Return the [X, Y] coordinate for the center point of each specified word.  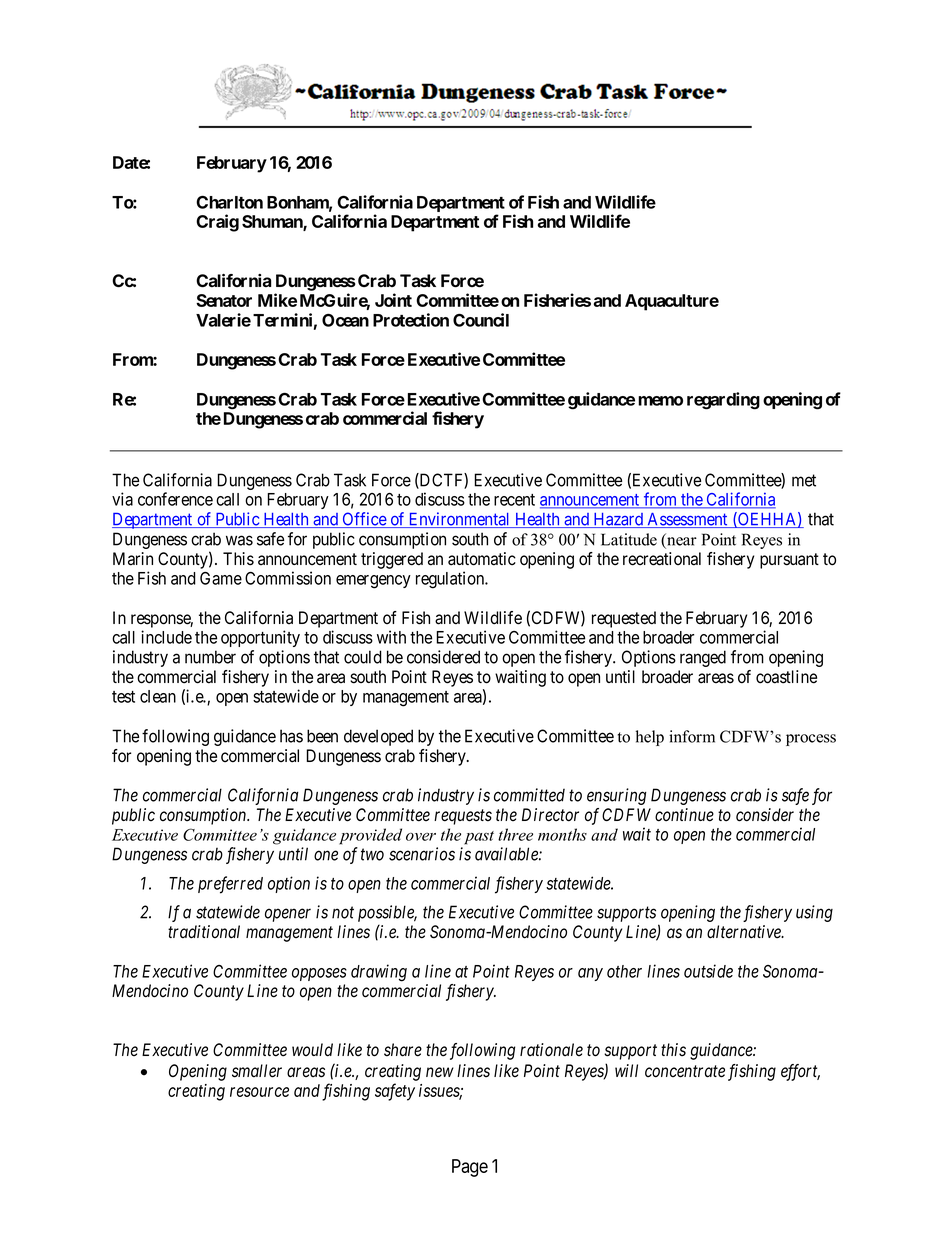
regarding [723, 401]
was [239, 540]
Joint [393, 300]
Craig [217, 223]
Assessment [687, 520]
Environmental [459, 520]
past [479, 838]
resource [259, 1092]
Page [470, 1168]
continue [684, 815]
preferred [230, 885]
